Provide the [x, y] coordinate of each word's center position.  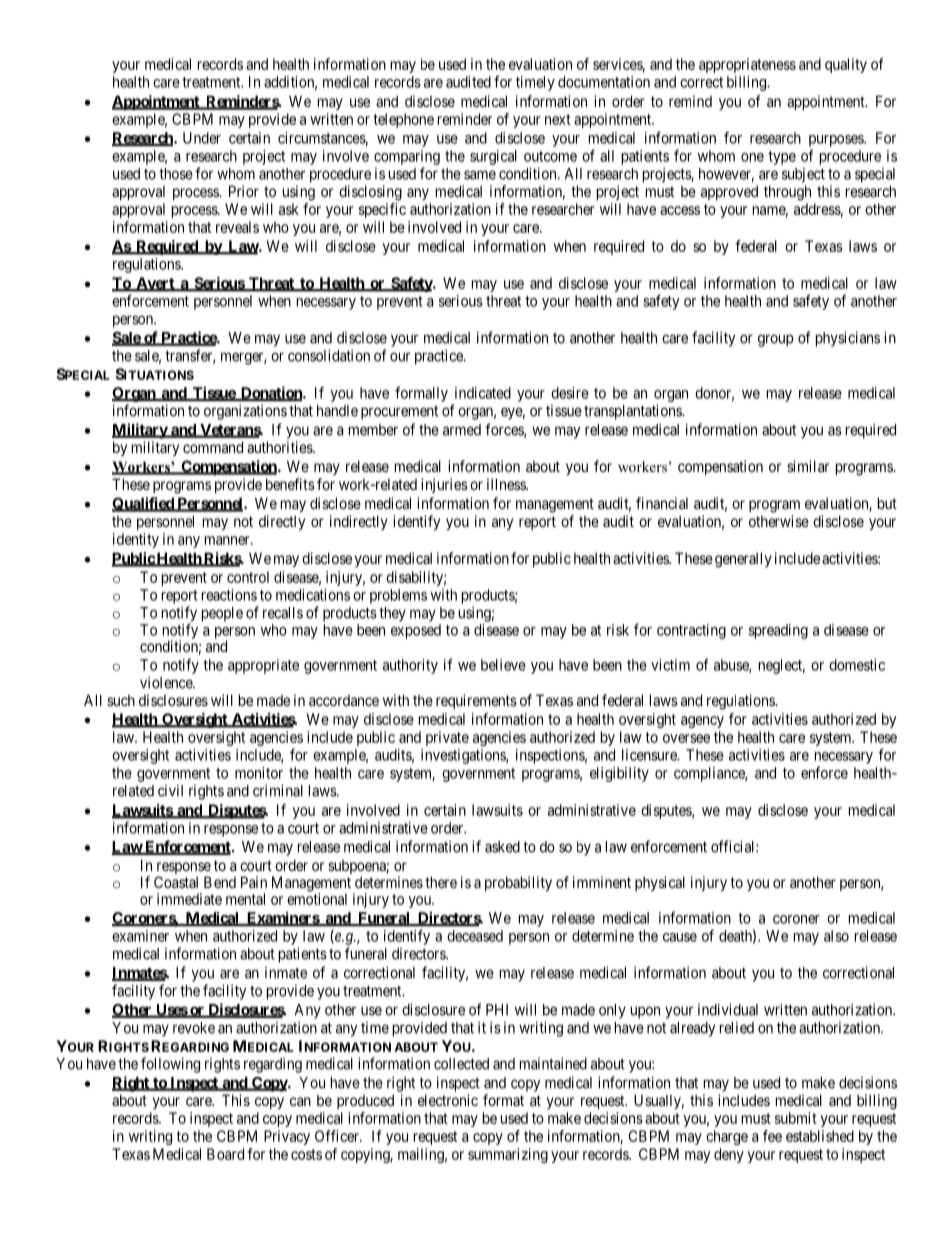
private [447, 738]
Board [225, 1154]
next [558, 119]
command [213, 447]
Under [202, 138]
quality [846, 65]
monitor [259, 773]
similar [808, 466]
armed [462, 430]
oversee [686, 738]
